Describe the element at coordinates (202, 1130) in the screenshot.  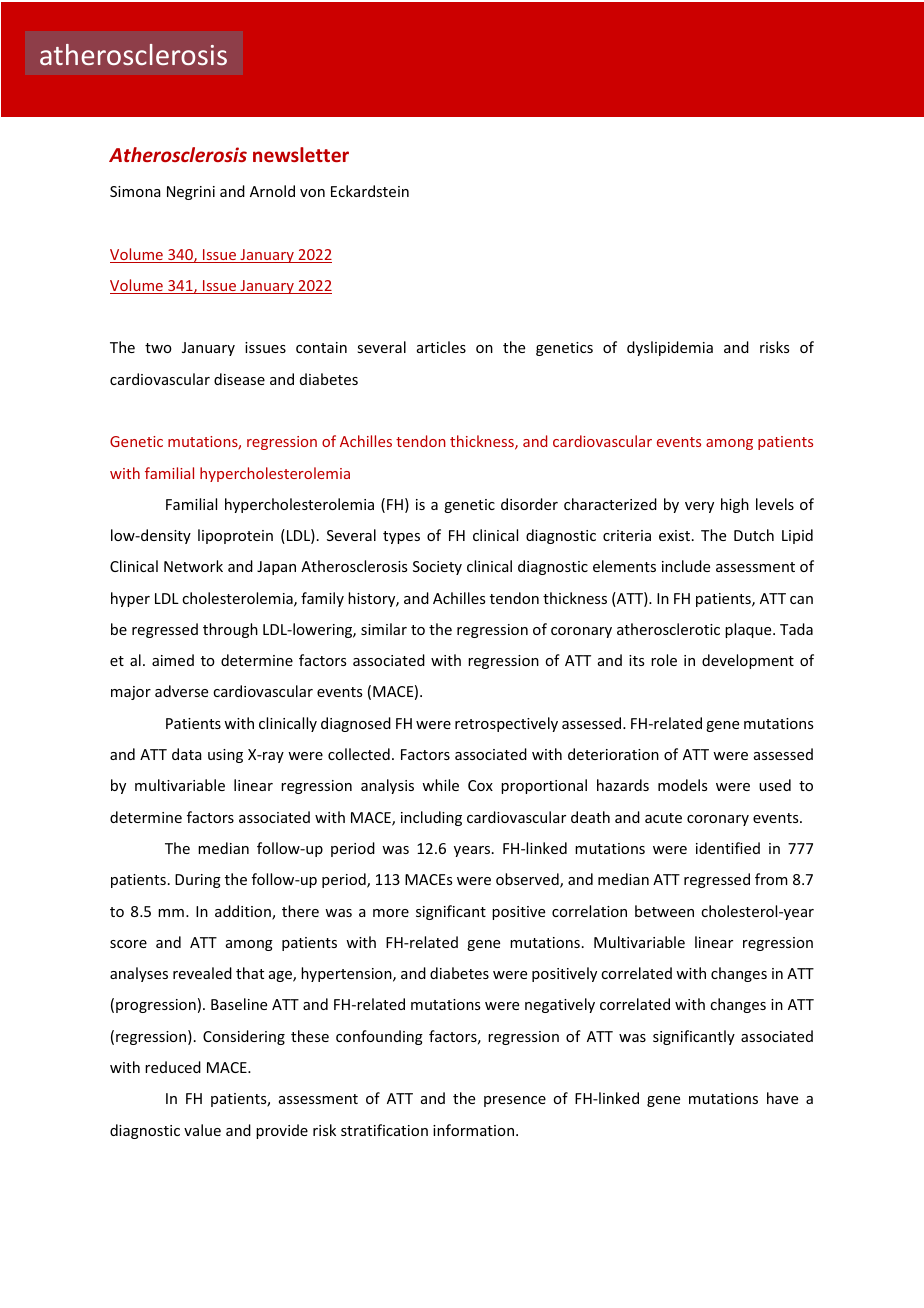
I see `value` at that location.
